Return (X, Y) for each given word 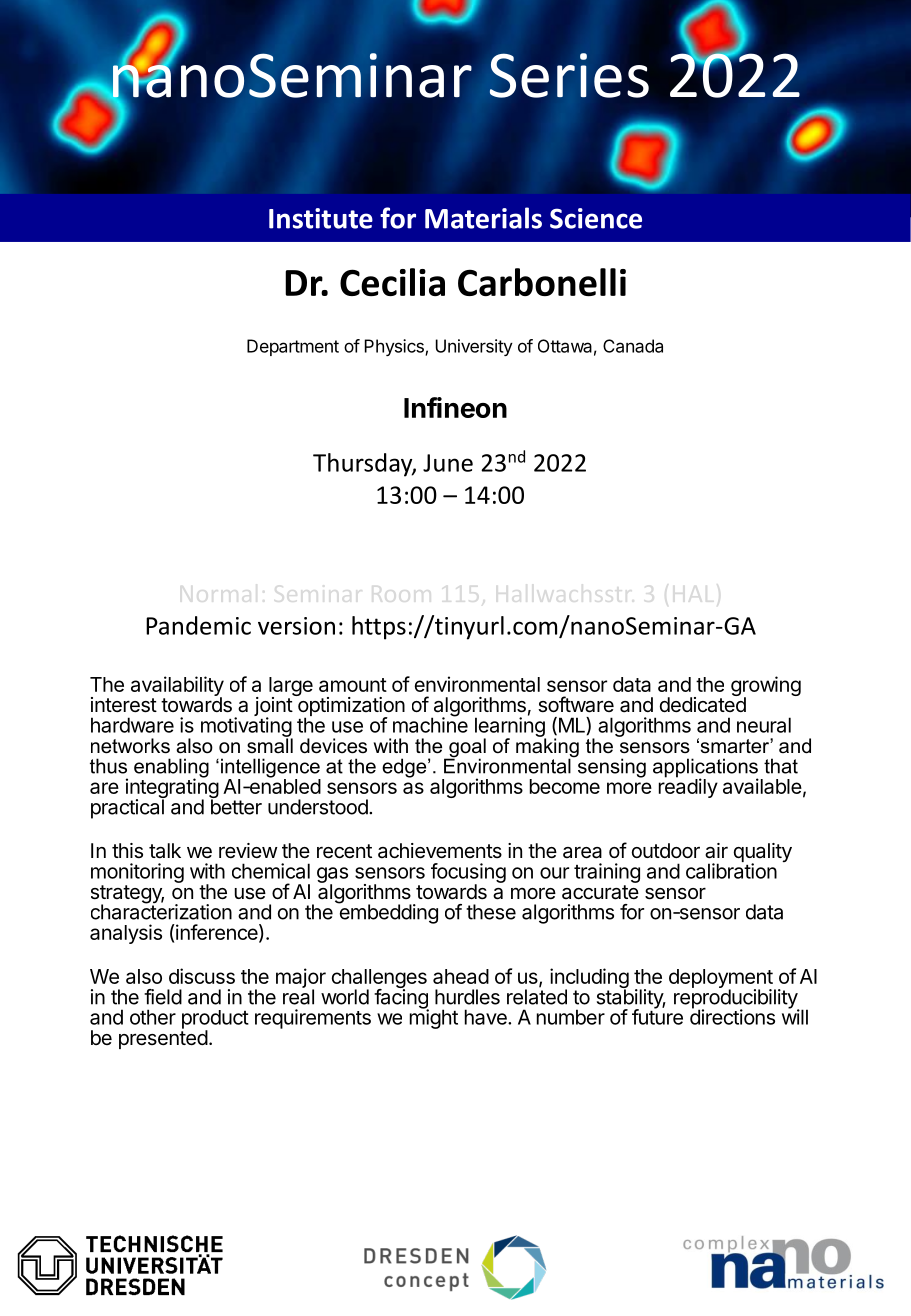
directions (732, 1016)
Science (596, 218)
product (215, 1020)
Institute (321, 218)
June (448, 463)
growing (766, 687)
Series (569, 75)
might (434, 1018)
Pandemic (198, 625)
